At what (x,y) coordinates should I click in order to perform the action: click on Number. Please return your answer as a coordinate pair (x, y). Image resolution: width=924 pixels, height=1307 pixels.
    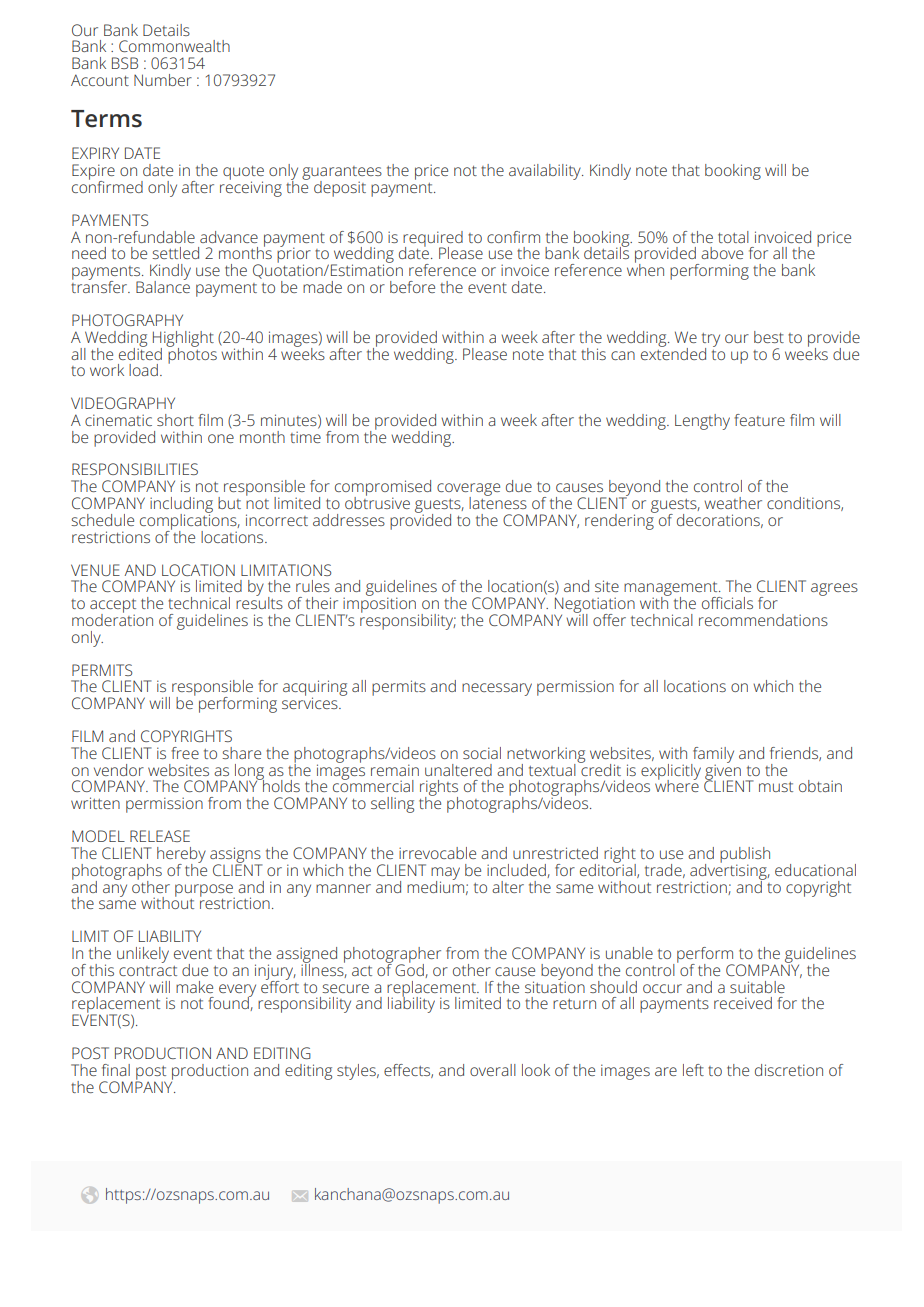
    Looking at the image, I should click on (163, 80).
